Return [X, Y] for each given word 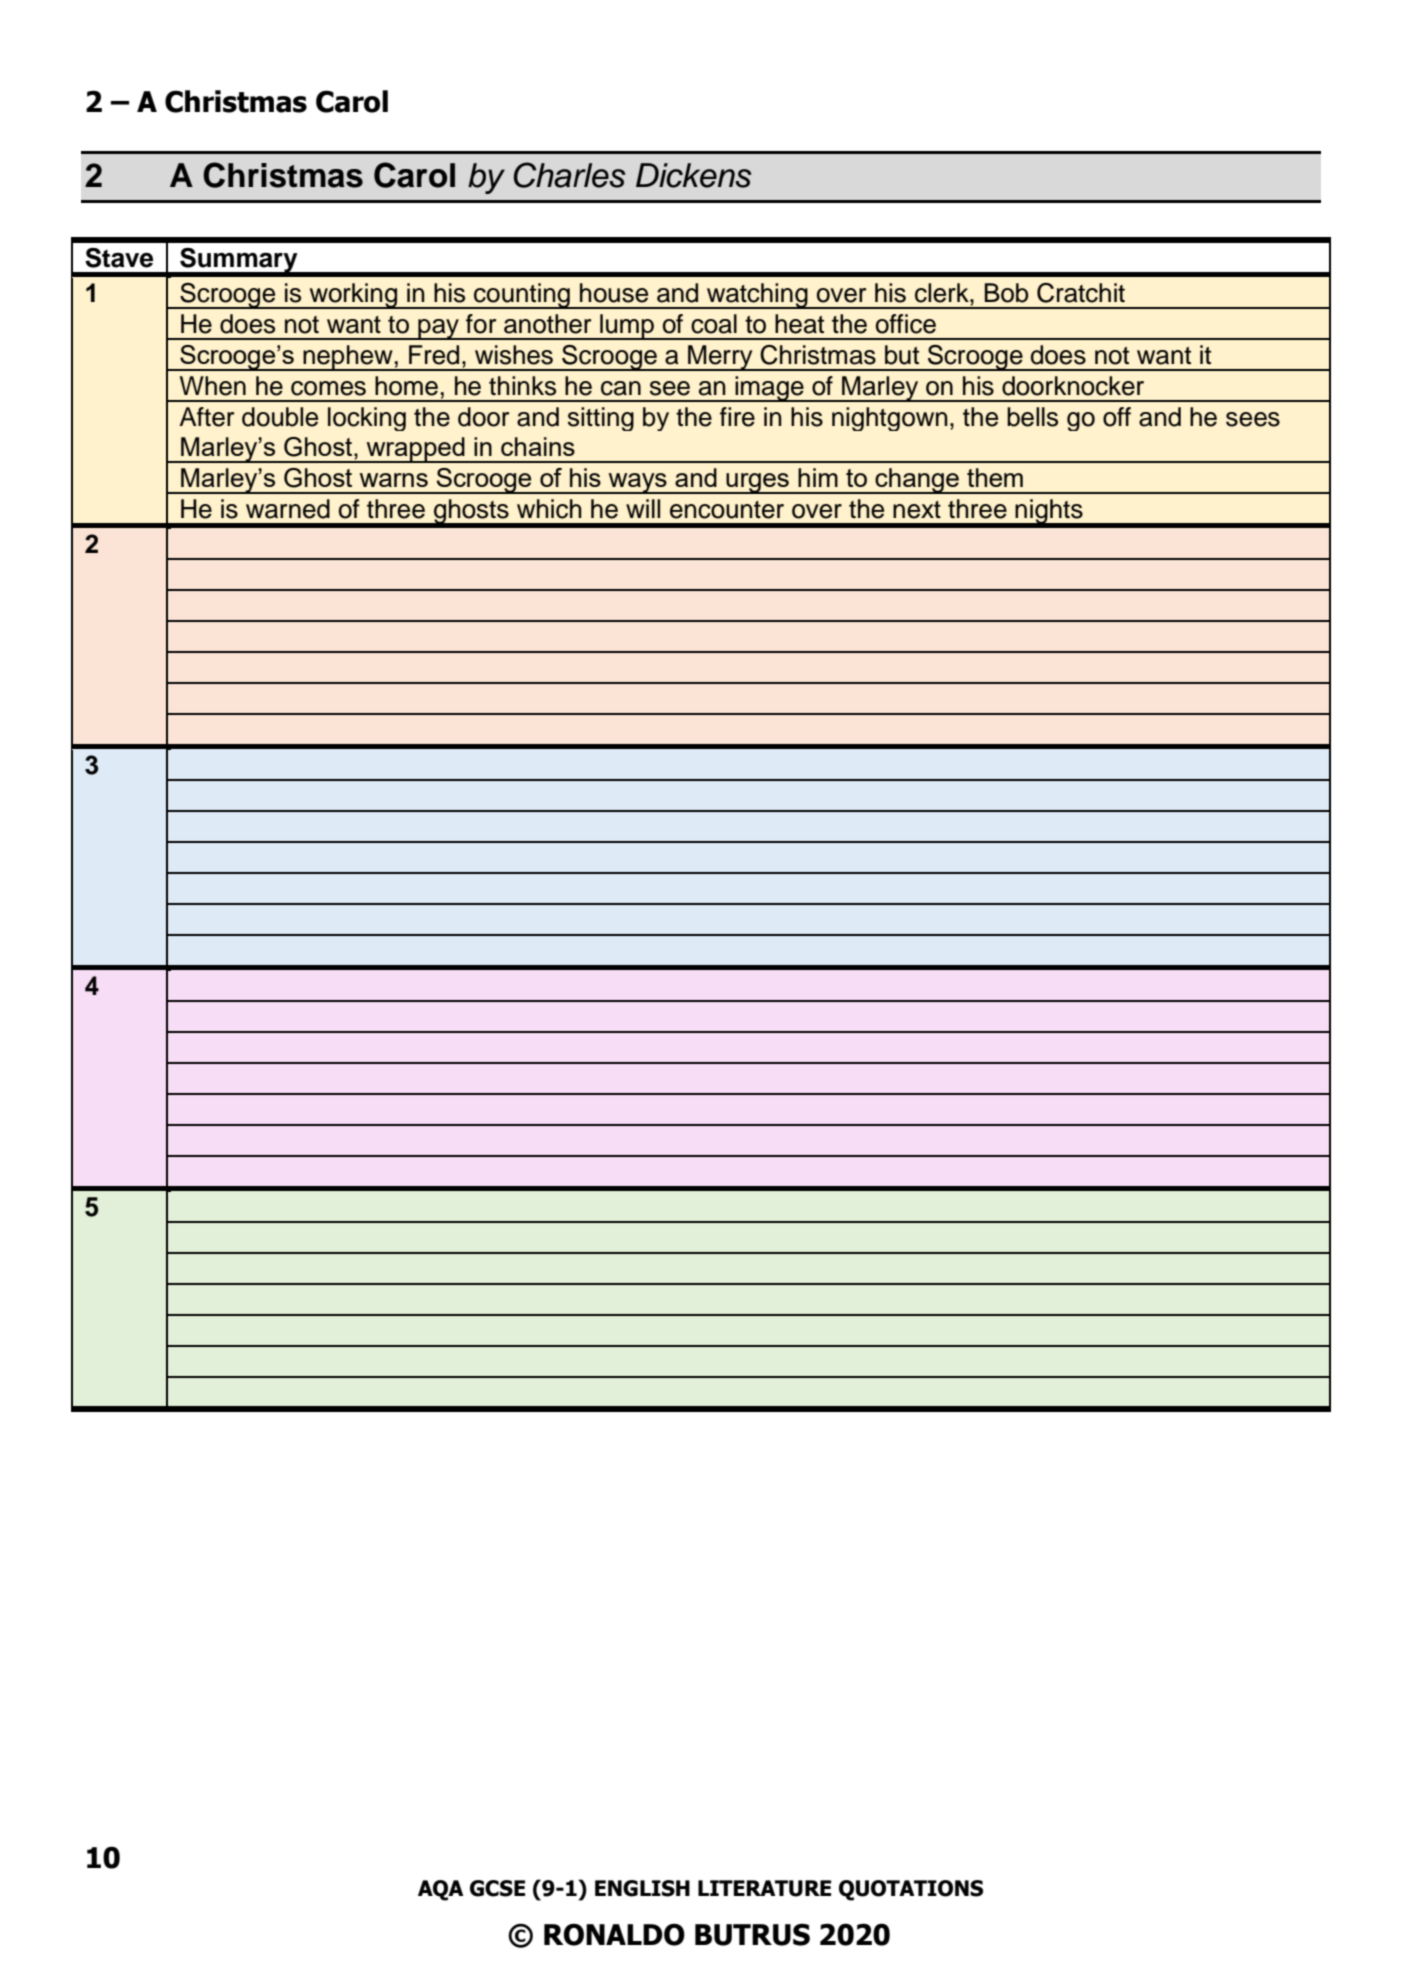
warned [288, 509]
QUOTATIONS [911, 1890]
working [353, 296]
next [917, 510]
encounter [727, 510]
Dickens [693, 175]
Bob [1007, 293]
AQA [441, 1890]
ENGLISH [642, 1888]
